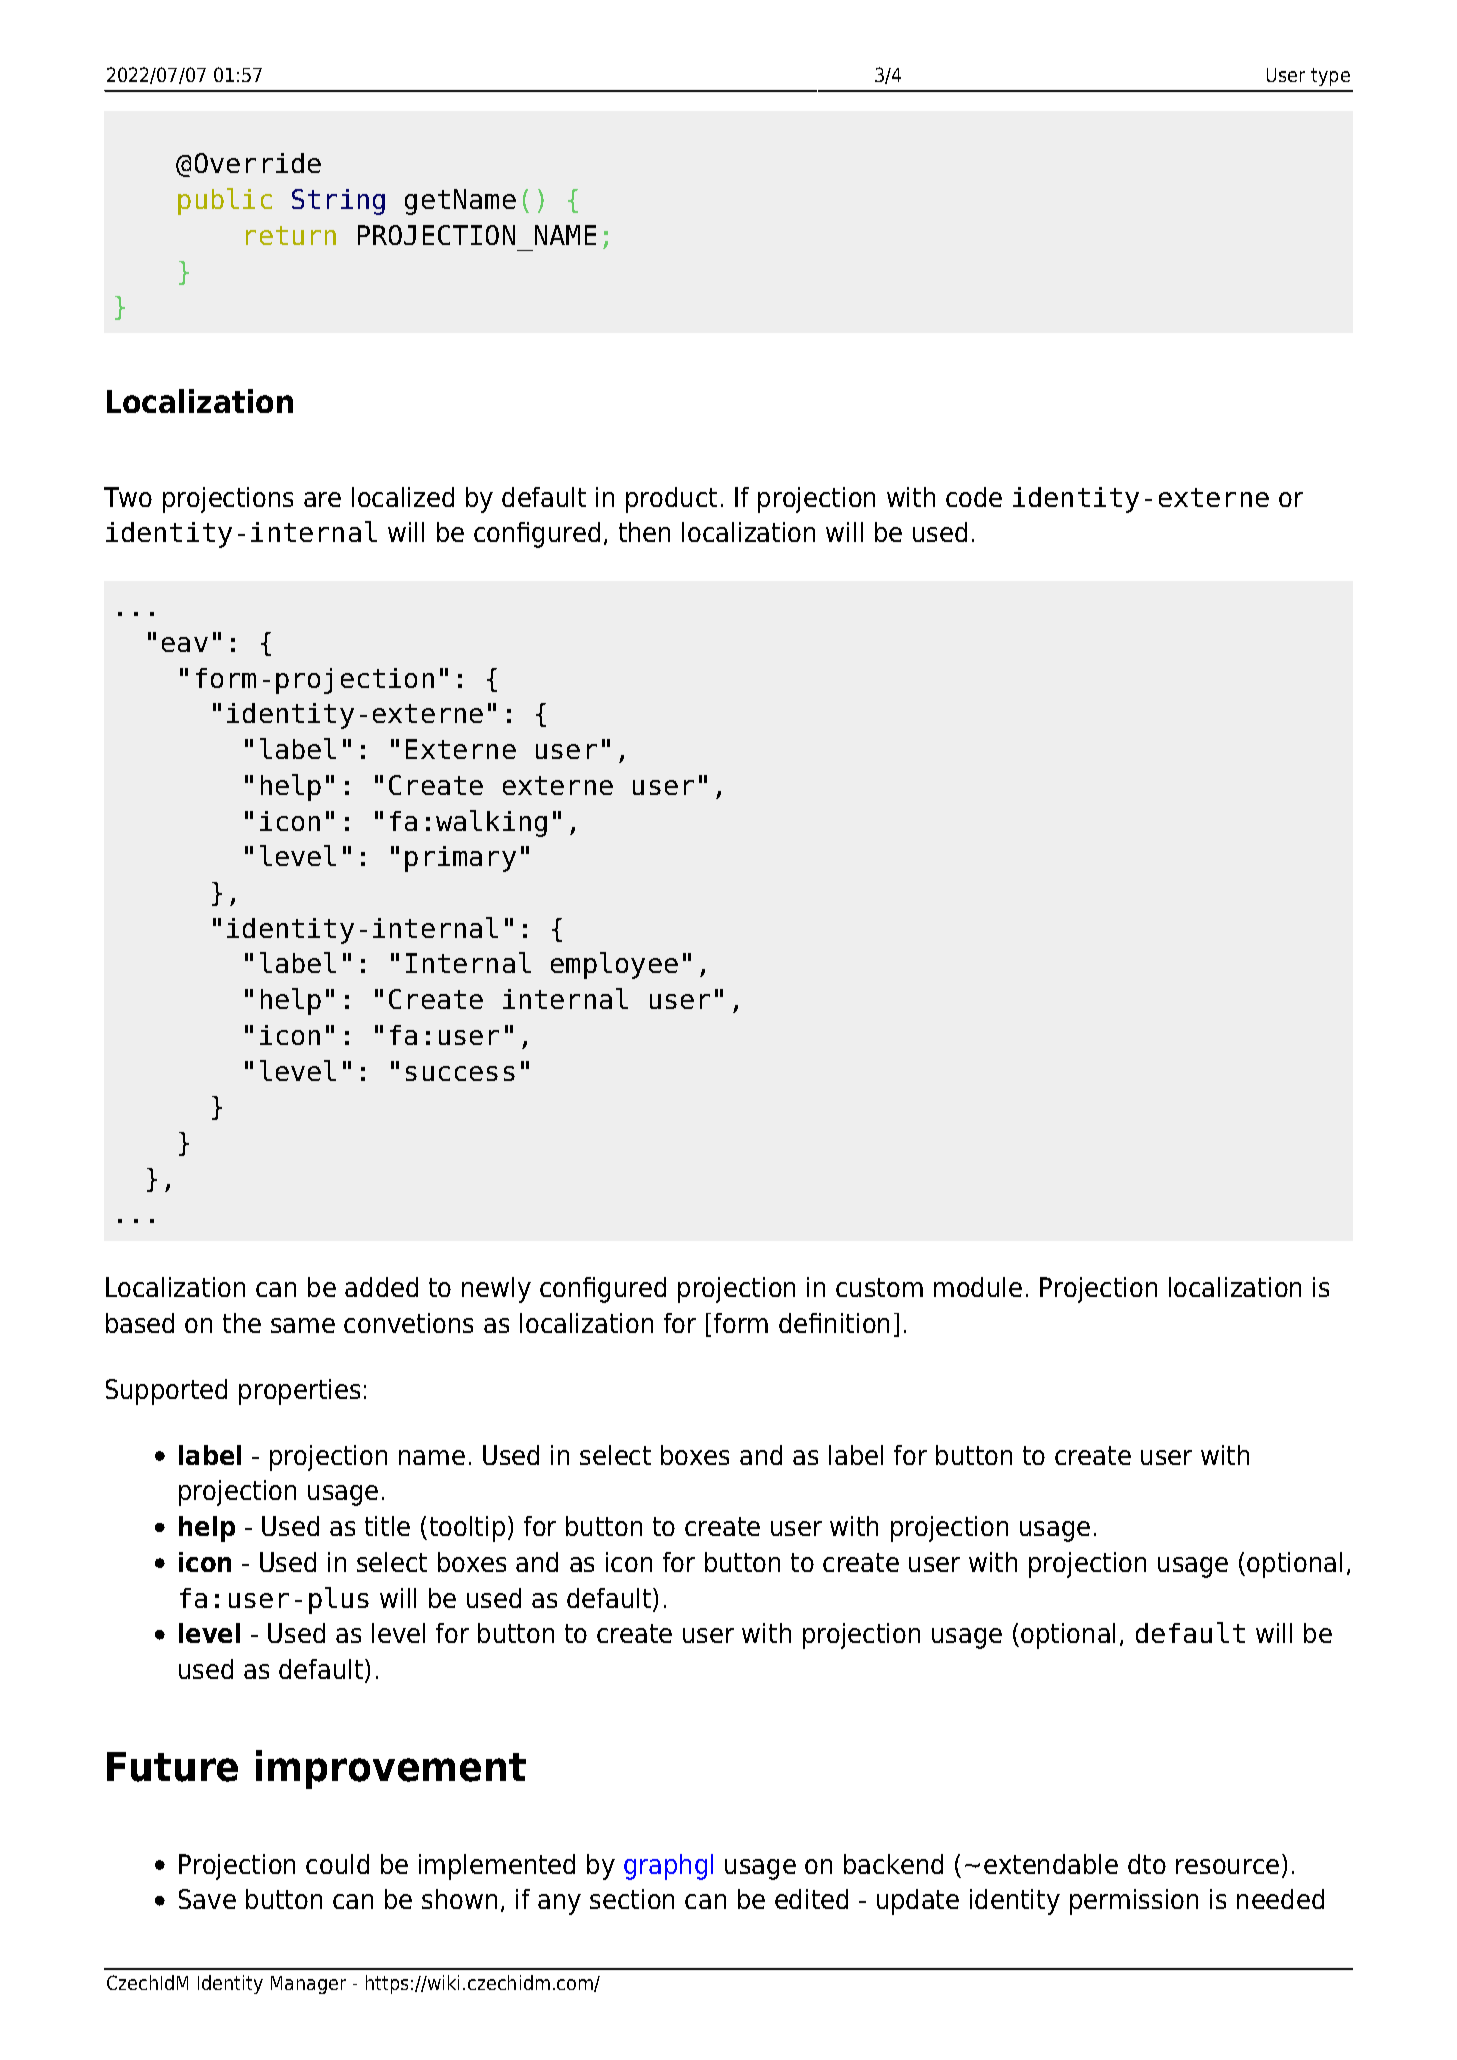 The height and width of the page is (2060, 1457). I want to click on are, so click(322, 499).
